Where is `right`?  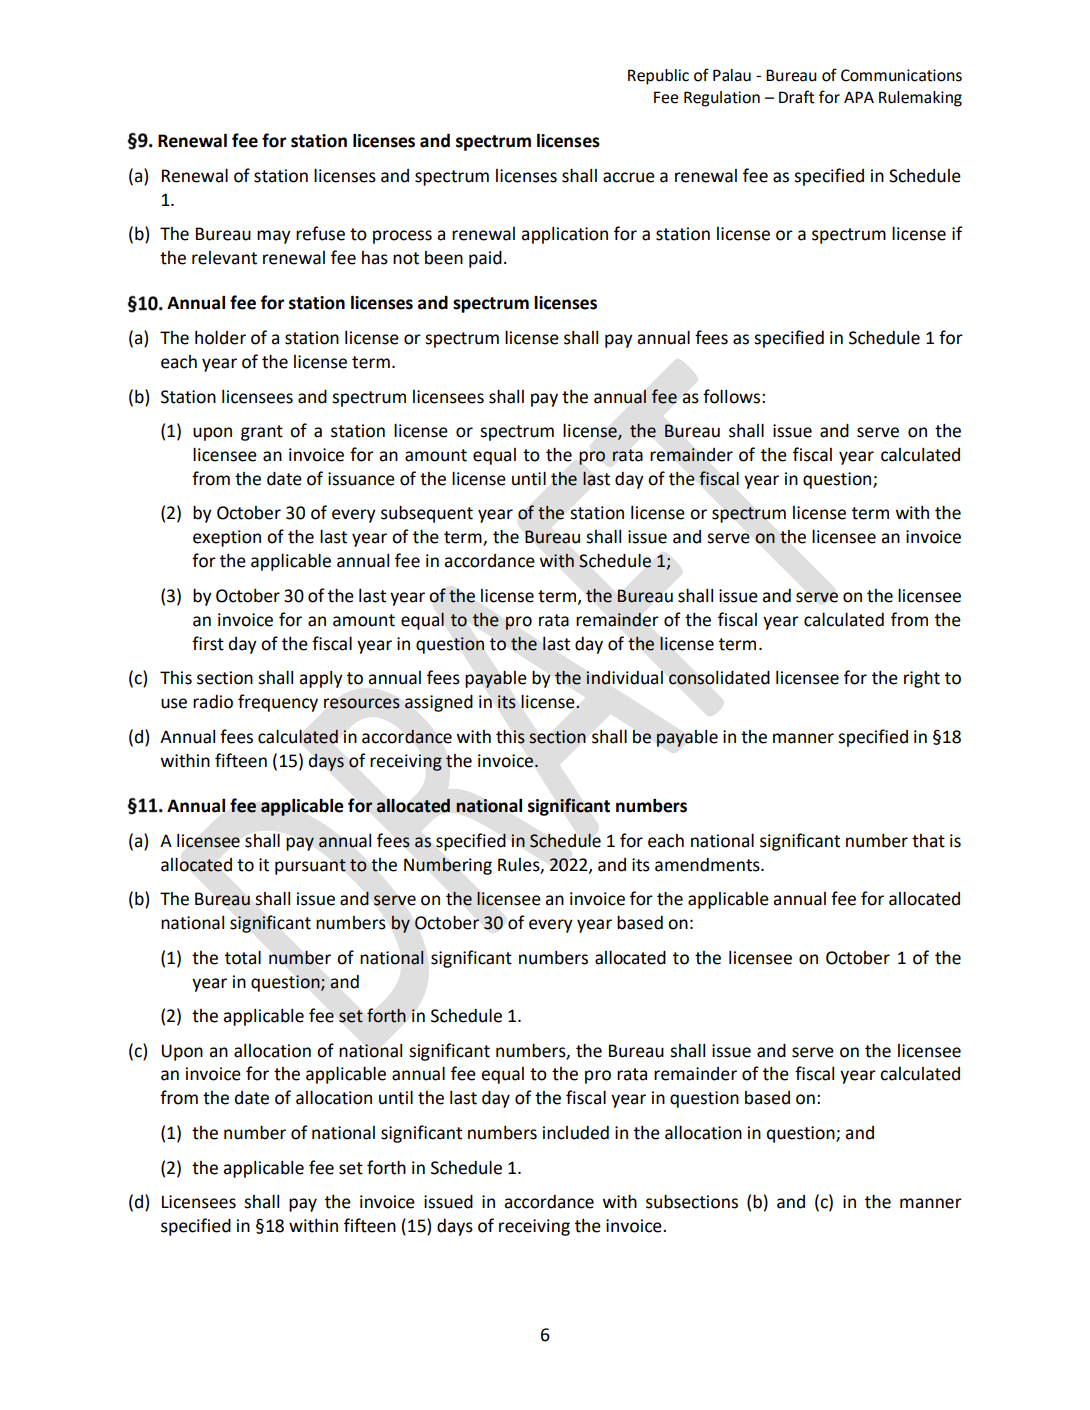
right is located at coordinates (922, 679).
